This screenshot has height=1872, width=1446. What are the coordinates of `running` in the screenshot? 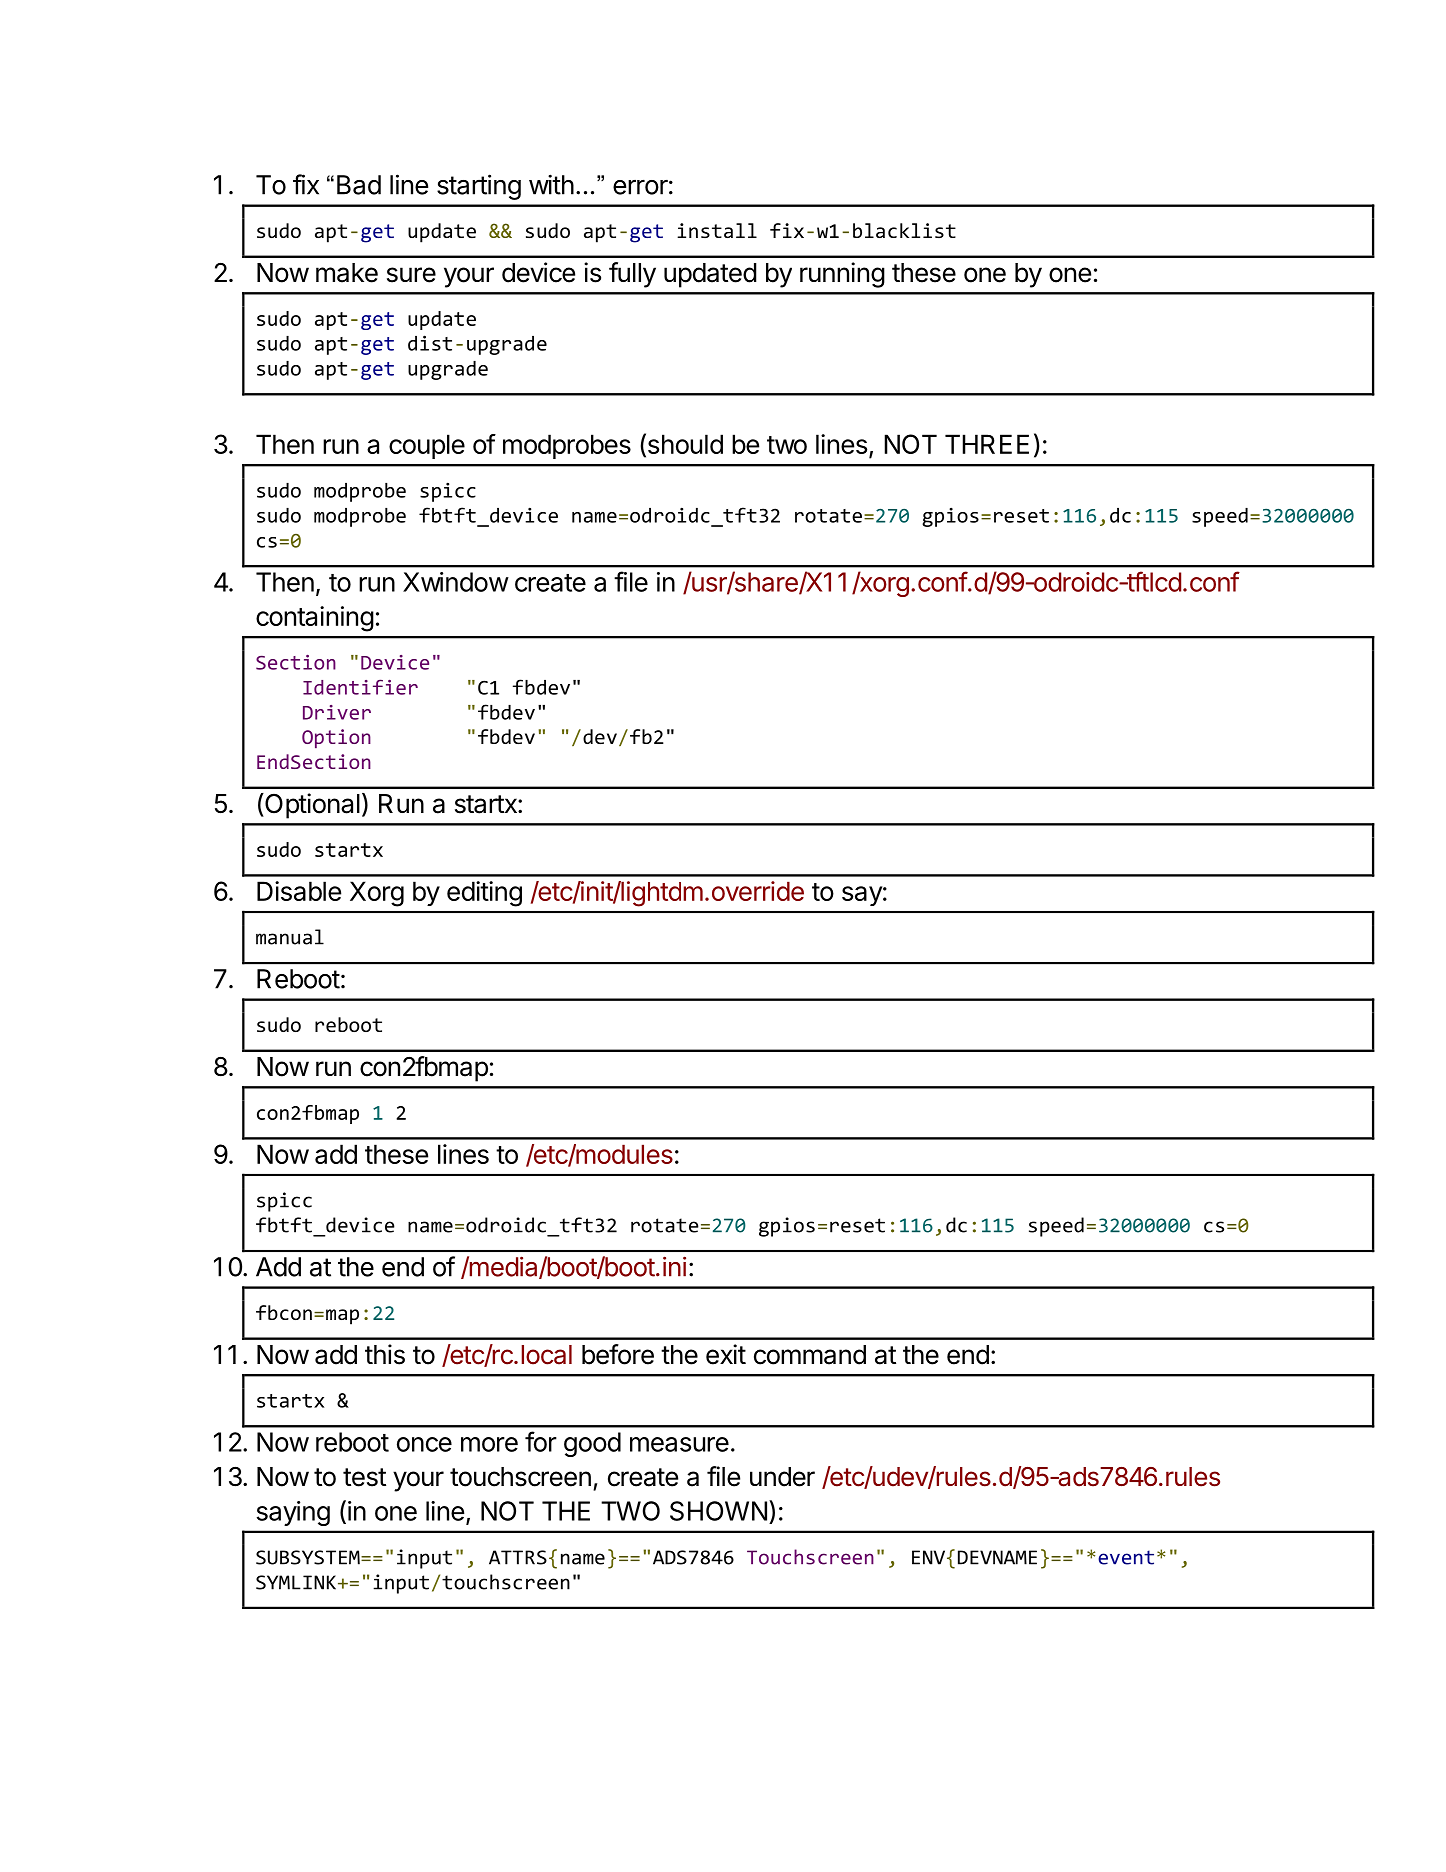 It's located at (842, 275).
